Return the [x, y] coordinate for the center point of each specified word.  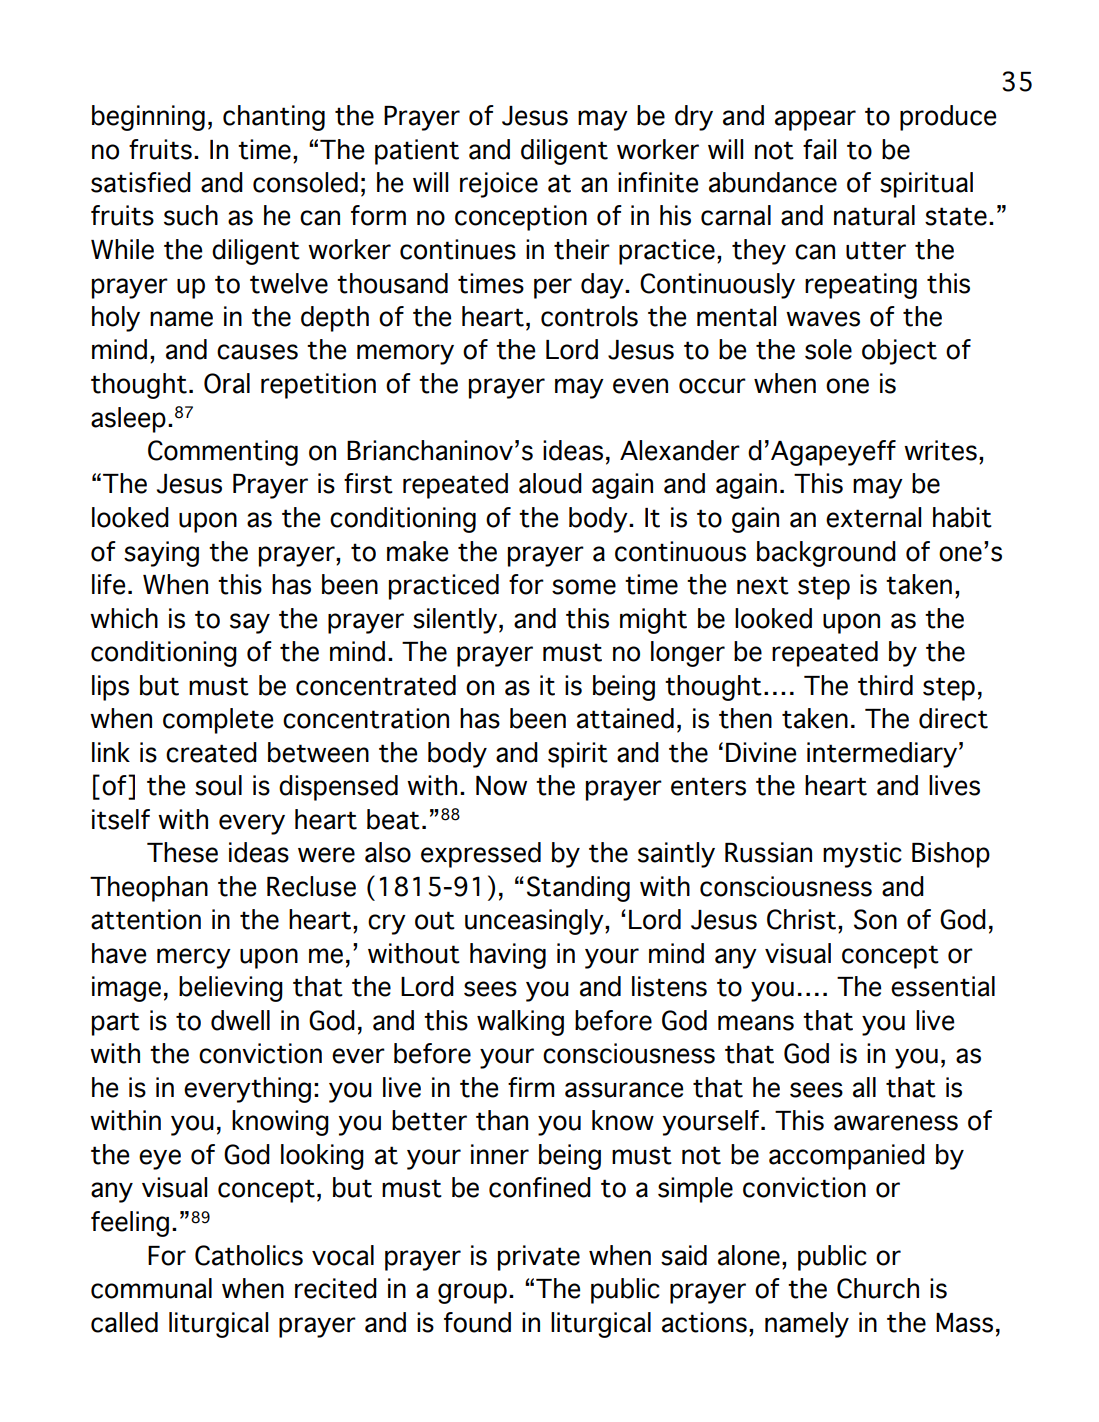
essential [943, 986]
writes [940, 450]
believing [231, 989]
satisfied [141, 182]
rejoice [499, 185]
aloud [550, 483]
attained [625, 718]
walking [520, 1023]
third [885, 685]
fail [819, 149]
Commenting [223, 453]
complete [218, 721]
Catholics [249, 1255]
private [539, 1258]
